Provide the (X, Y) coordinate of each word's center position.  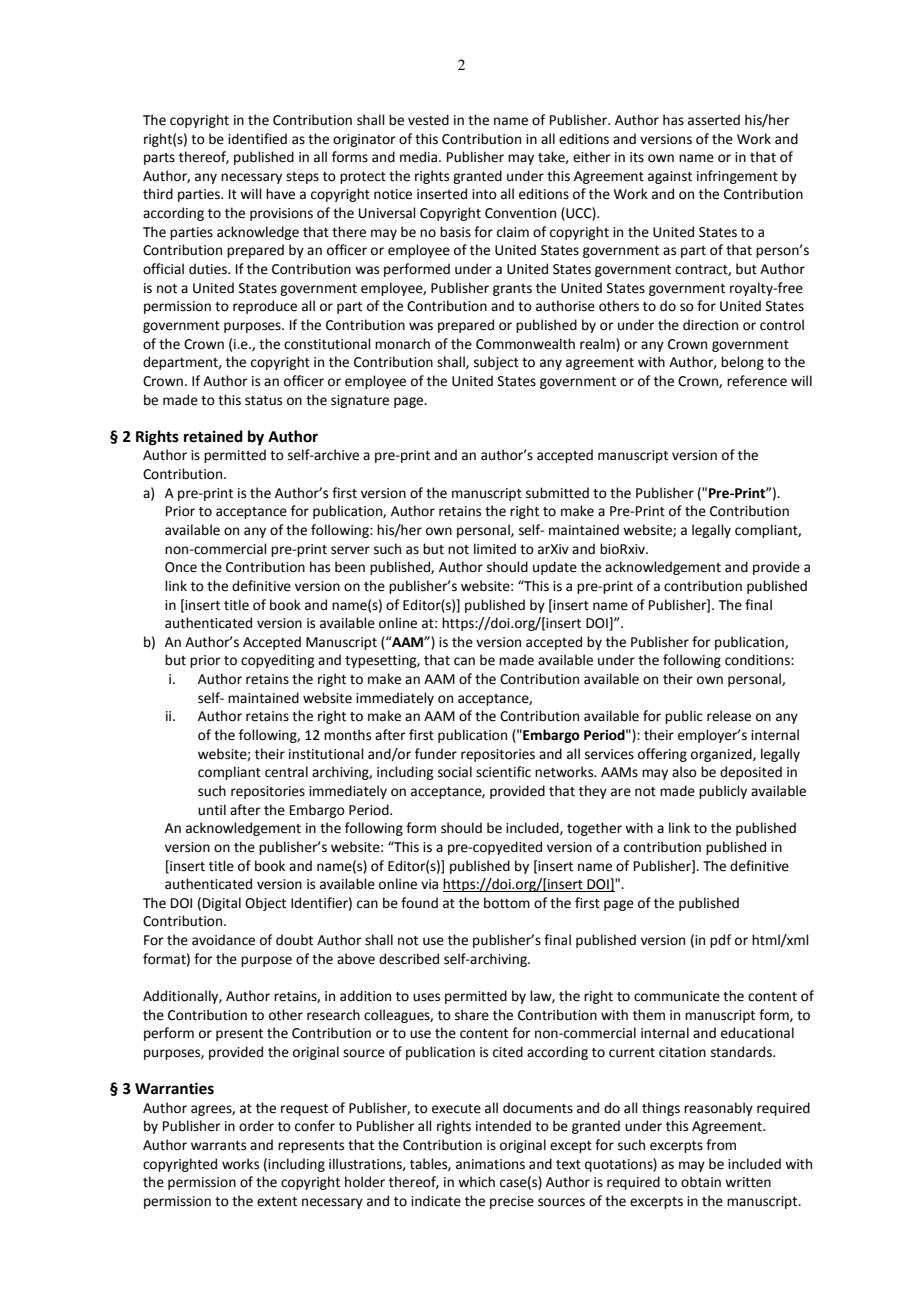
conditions (758, 660)
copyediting (277, 661)
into (484, 194)
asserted (714, 120)
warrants (218, 1146)
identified (257, 139)
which (476, 1182)
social (455, 772)
